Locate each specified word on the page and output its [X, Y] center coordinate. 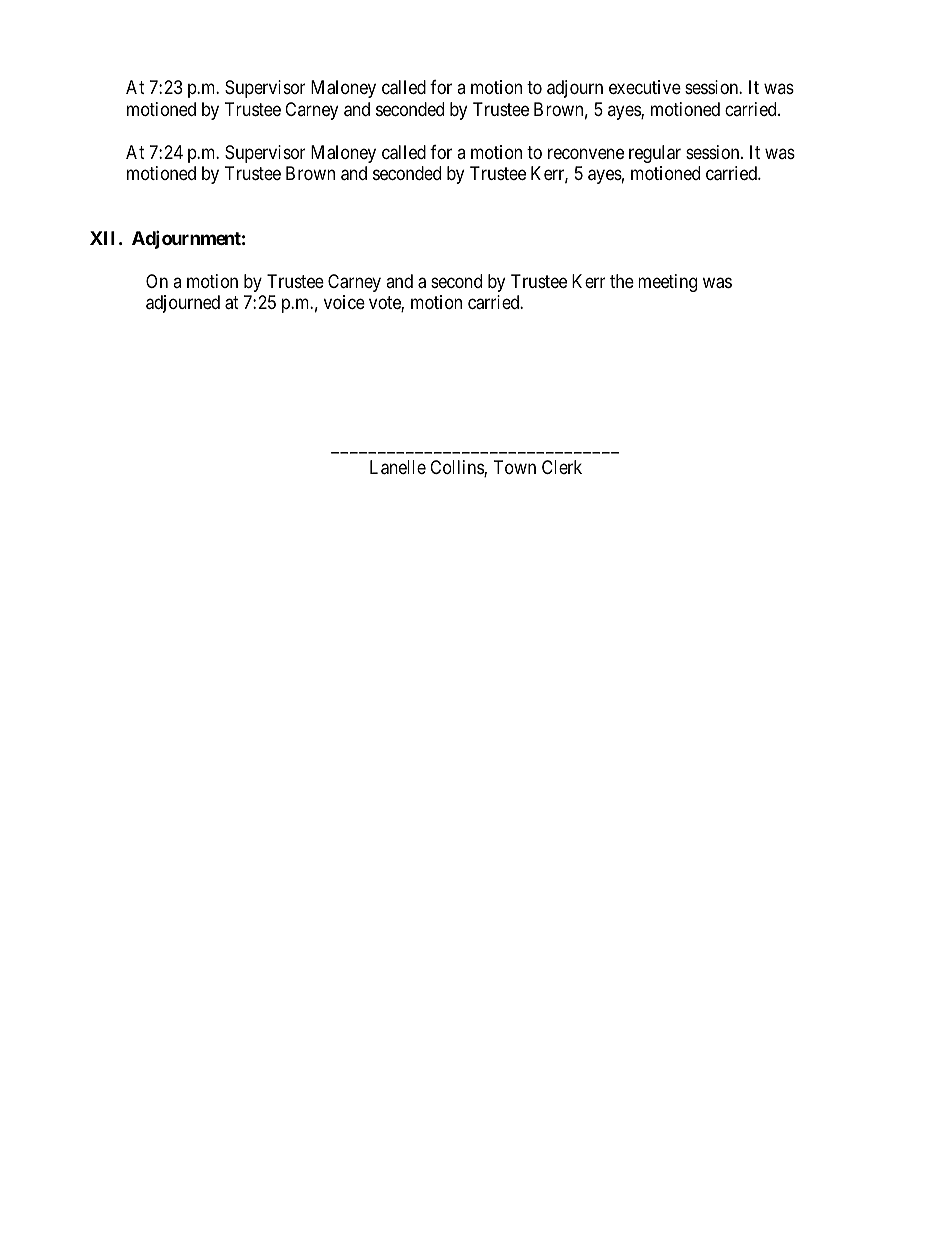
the [622, 281]
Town [515, 467]
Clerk [562, 467]
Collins [457, 468]
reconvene [586, 153]
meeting [667, 283]
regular [655, 154]
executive [645, 87]
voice [344, 302]
